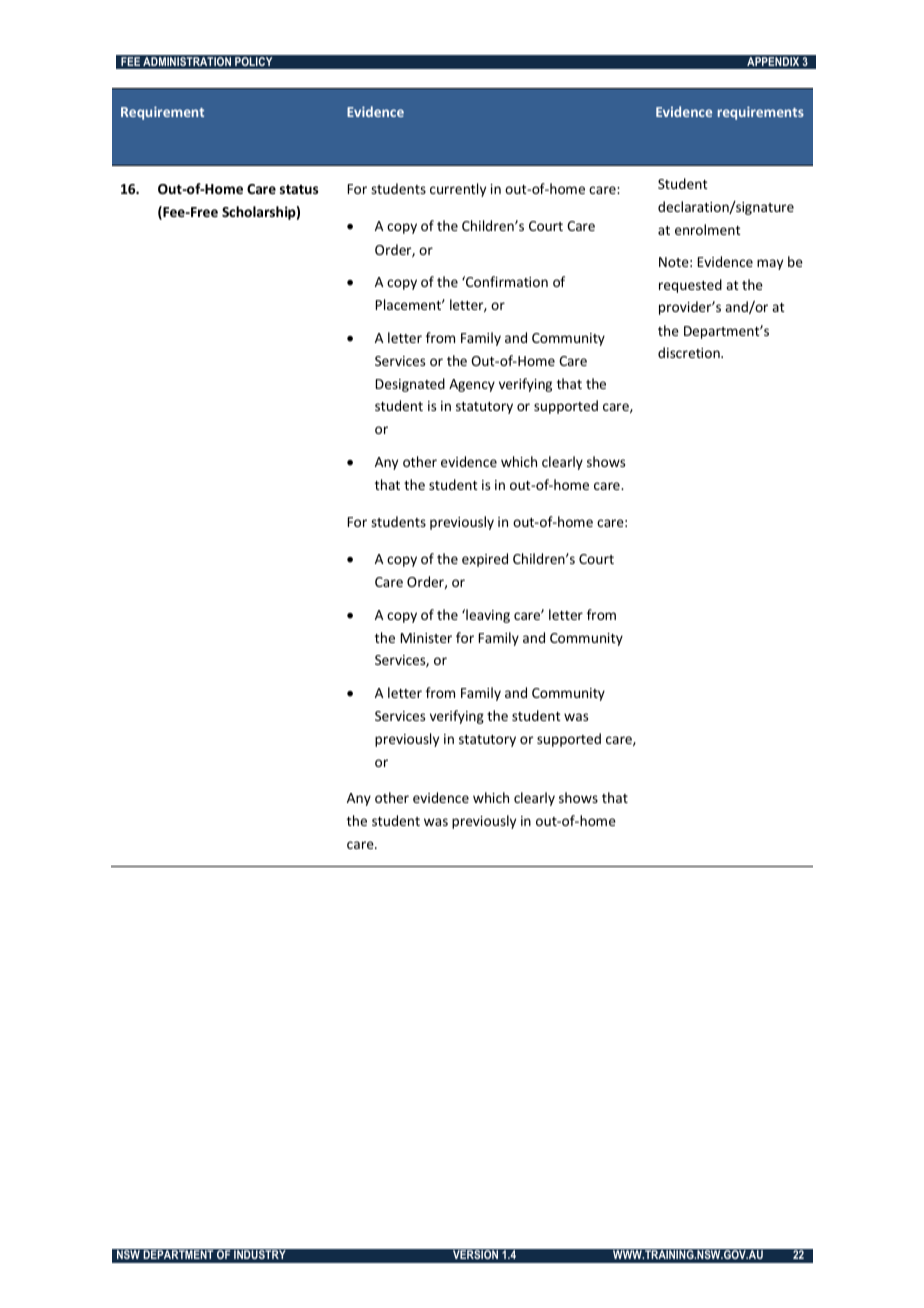  I want to click on requested, so click(690, 286).
